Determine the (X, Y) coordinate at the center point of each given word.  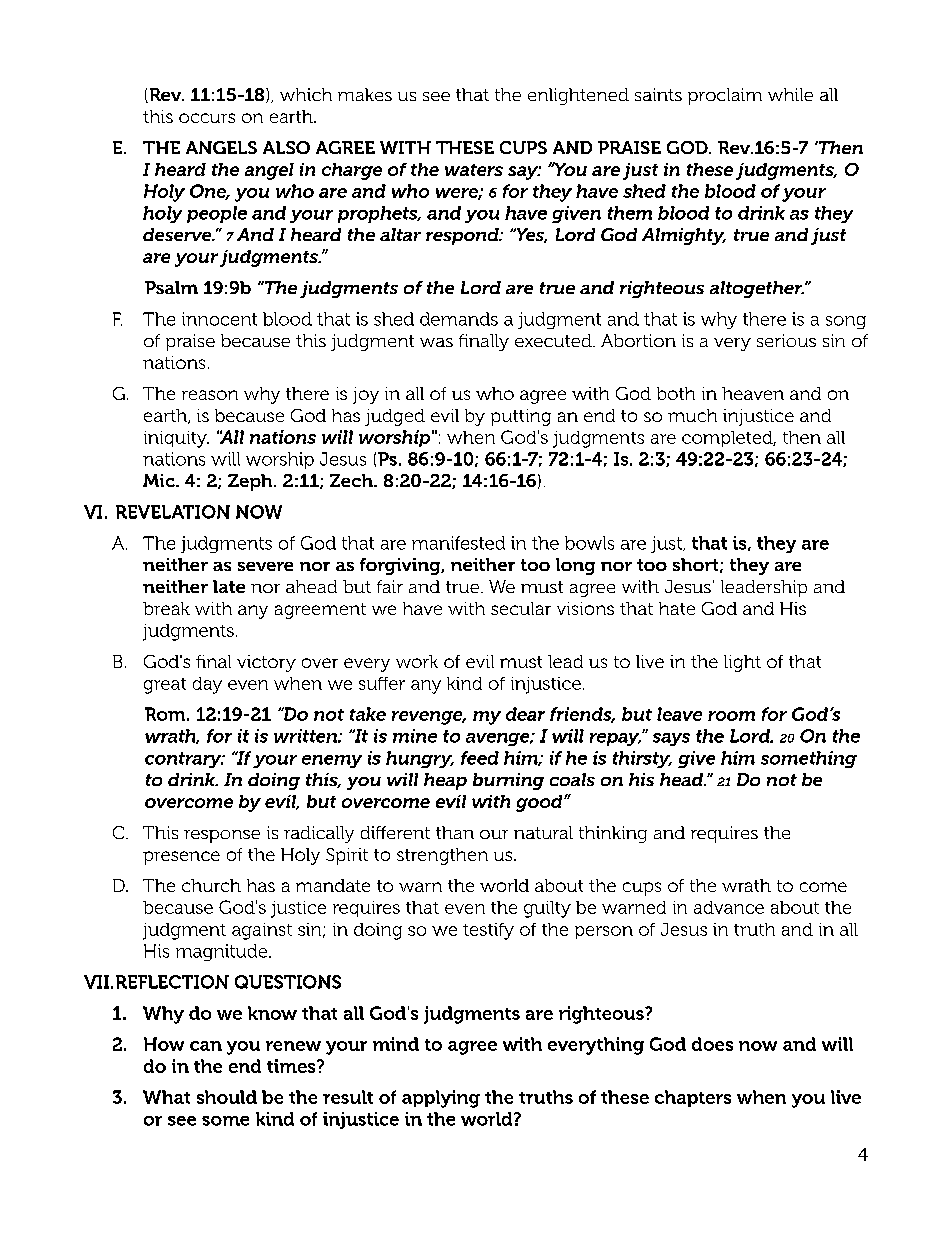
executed (554, 340)
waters (474, 170)
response (222, 836)
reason (210, 395)
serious (786, 340)
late (229, 586)
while (790, 94)
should (227, 1097)
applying (441, 1099)
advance (729, 907)
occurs (207, 118)
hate (677, 608)
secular (521, 608)
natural (543, 832)
